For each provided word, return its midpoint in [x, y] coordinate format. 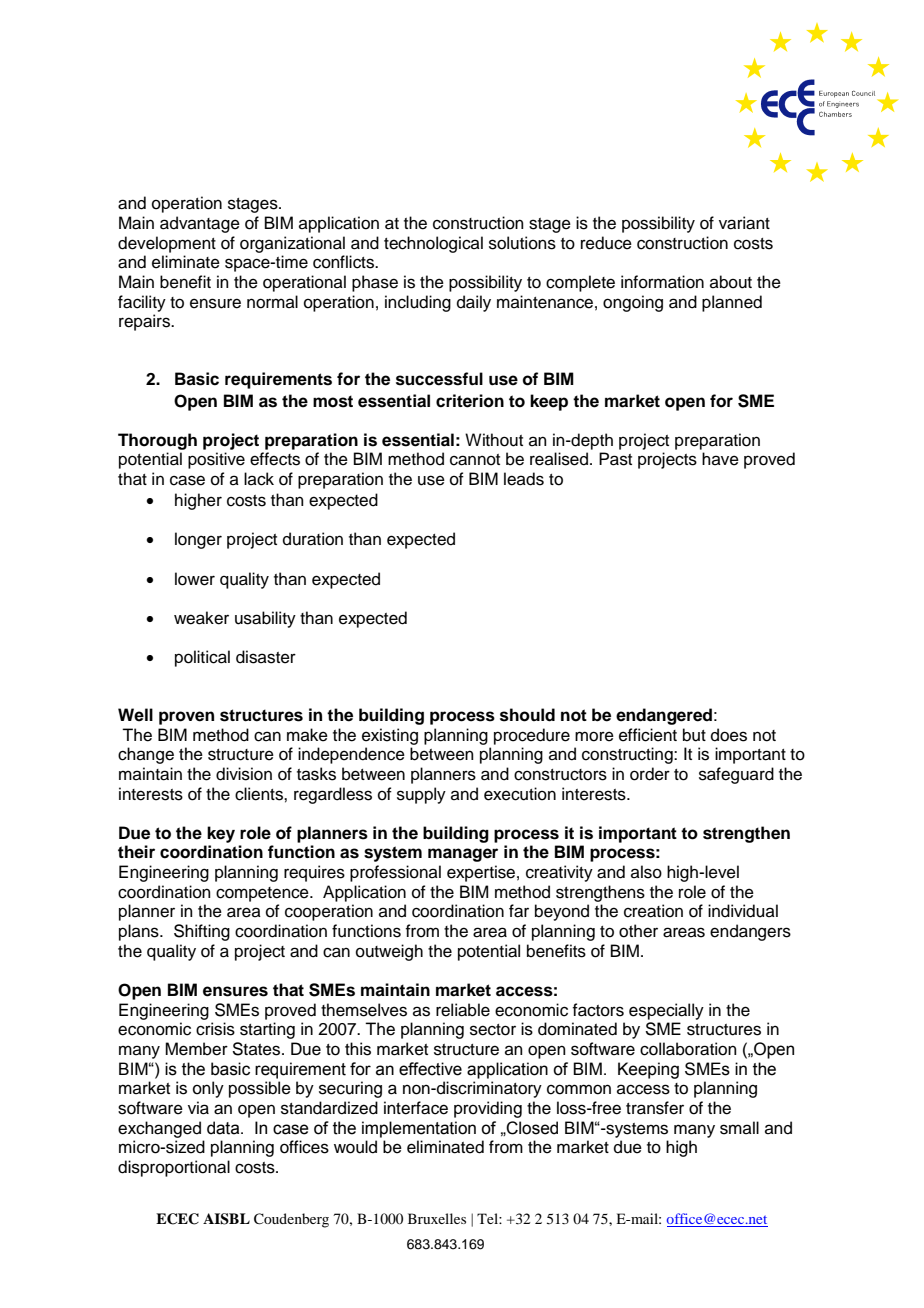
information [662, 282]
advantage [200, 224]
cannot [475, 460]
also [646, 872]
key [221, 834]
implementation [419, 1129]
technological [433, 244]
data [224, 1128]
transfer [655, 1108]
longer [198, 540]
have [720, 459]
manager [463, 855]
